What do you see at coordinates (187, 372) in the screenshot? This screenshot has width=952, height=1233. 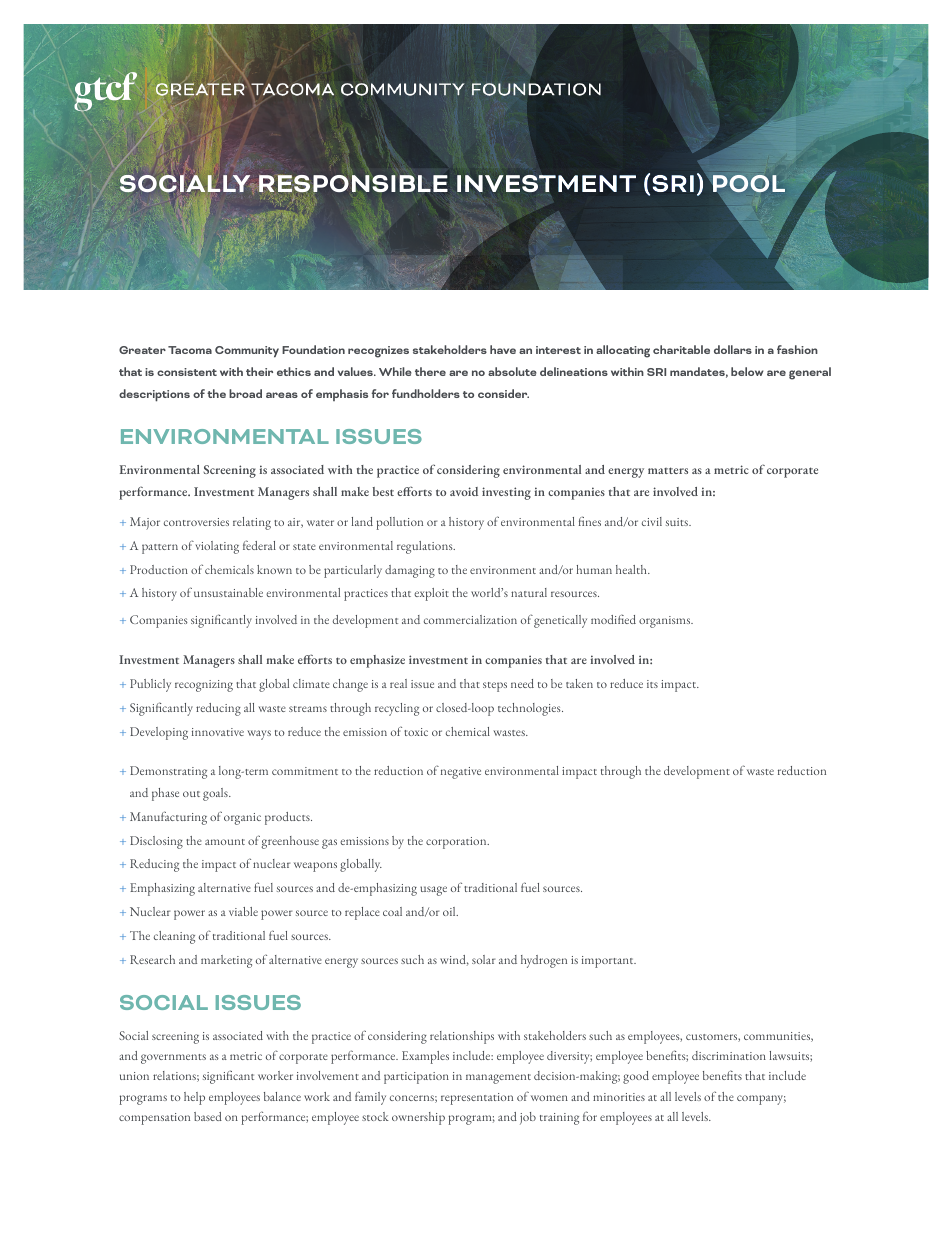 I see `consistent` at bounding box center [187, 372].
